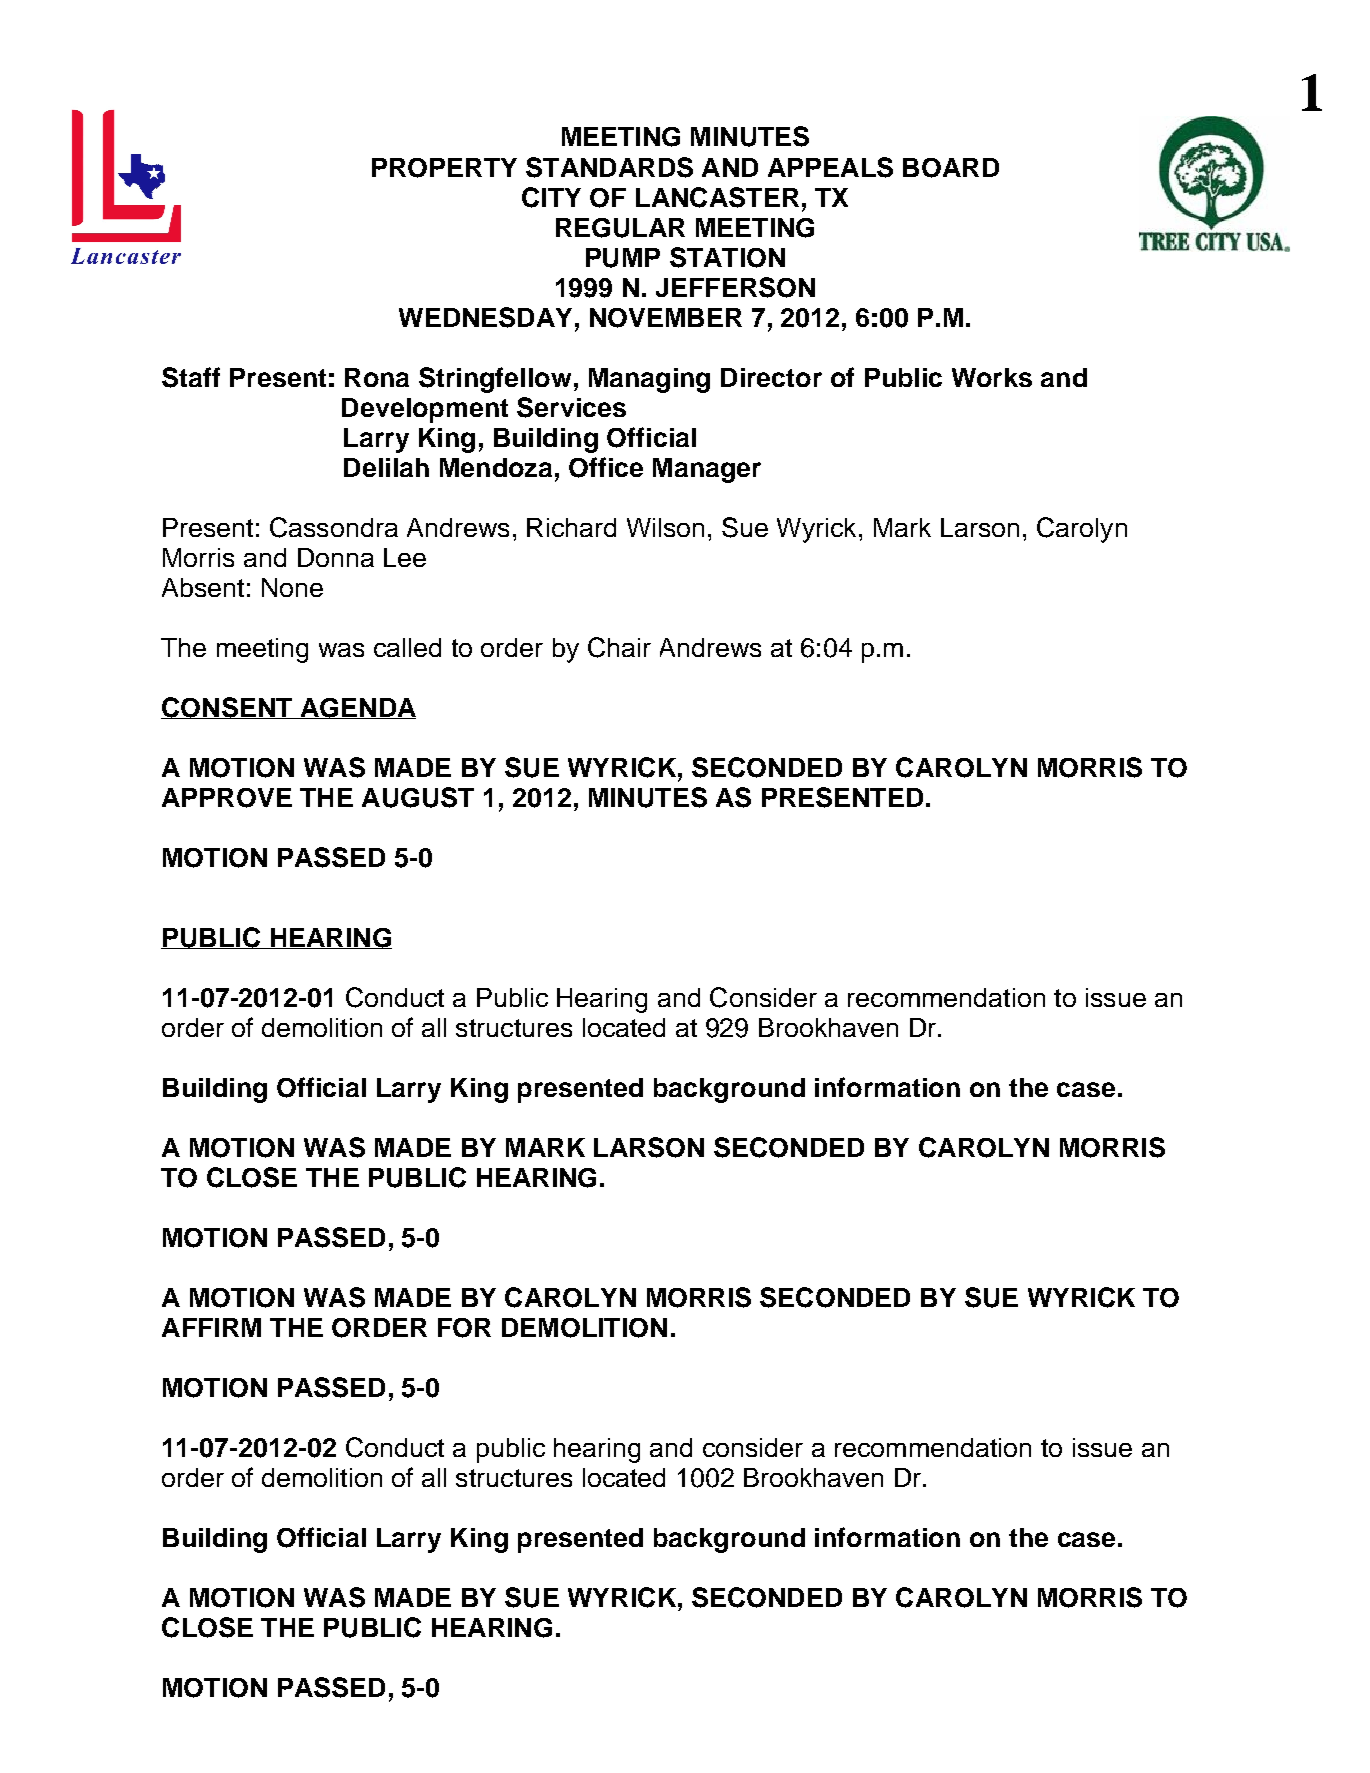 The height and width of the page is (1773, 1370). What do you see at coordinates (665, 527) in the page?
I see `Wilson` at bounding box center [665, 527].
